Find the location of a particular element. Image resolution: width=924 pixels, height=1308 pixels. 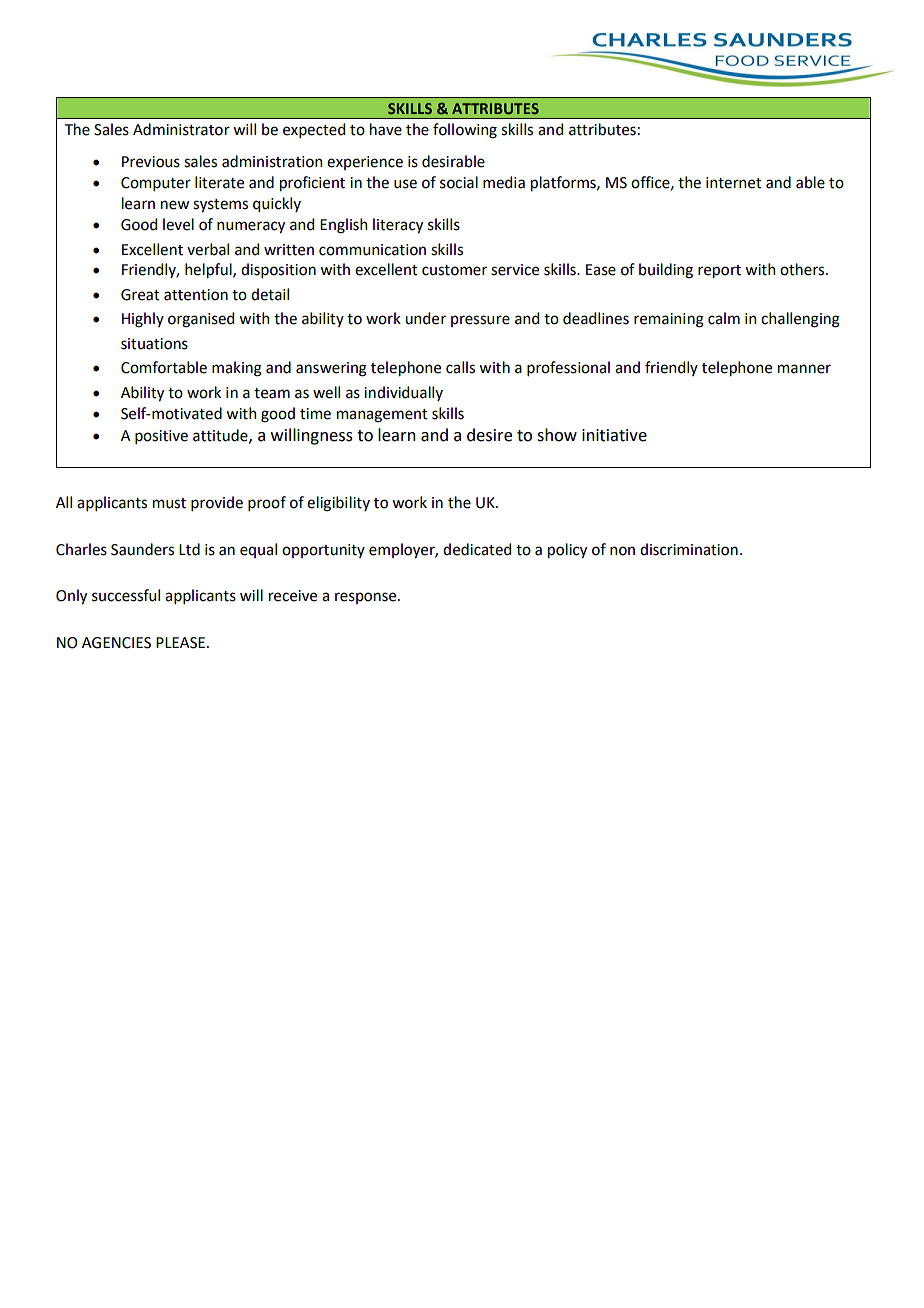

must is located at coordinates (169, 503).
